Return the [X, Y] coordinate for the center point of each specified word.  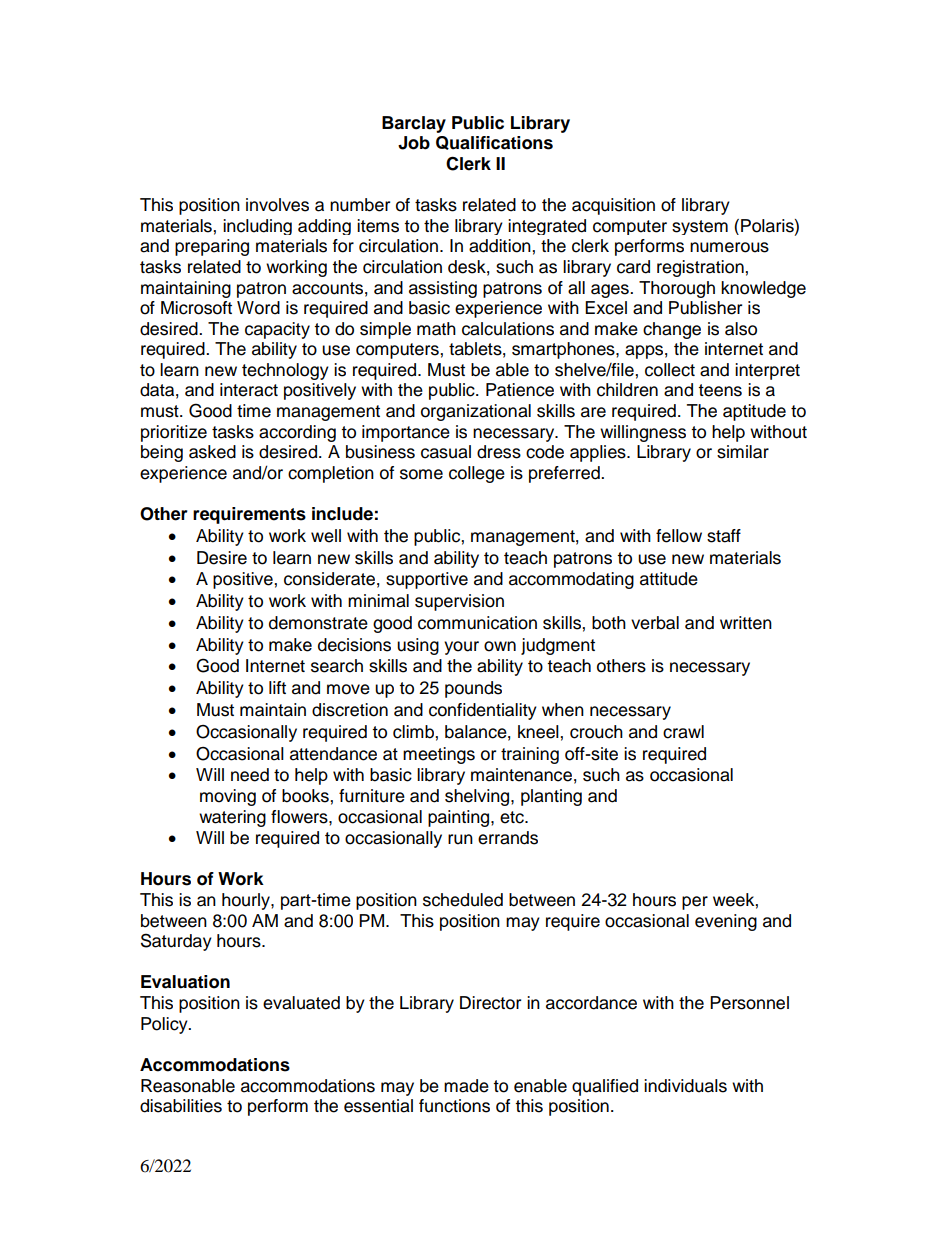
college [477, 474]
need [250, 775]
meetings [439, 755]
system [700, 227]
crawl [683, 732]
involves [277, 205]
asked [212, 452]
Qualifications [494, 143]
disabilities [181, 1106]
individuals [685, 1086]
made [466, 1086]
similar [743, 452]
